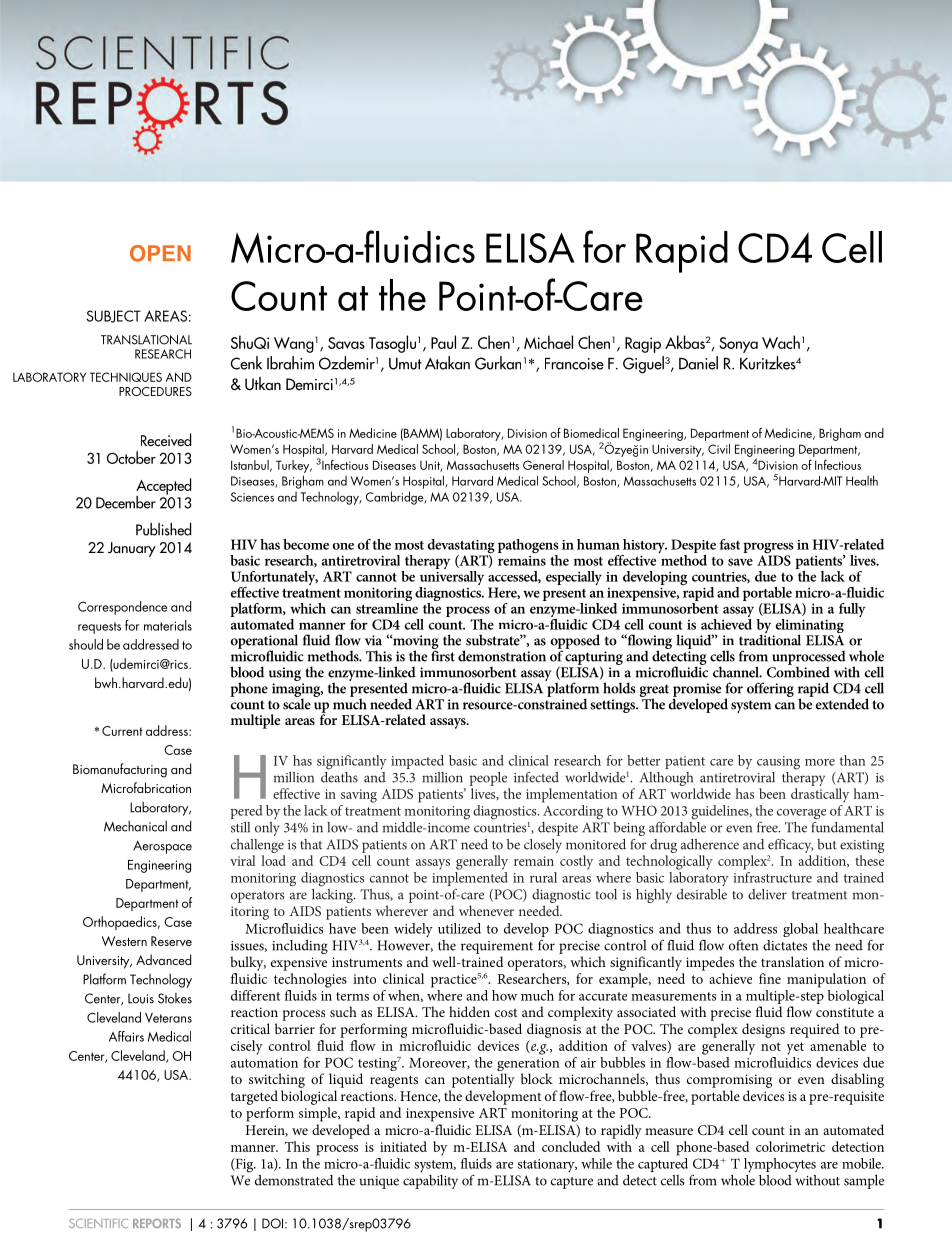 The width and height of the screenshot is (952, 1251). Describe the element at coordinates (163, 487) in the screenshot. I see `Accepted` at that location.
